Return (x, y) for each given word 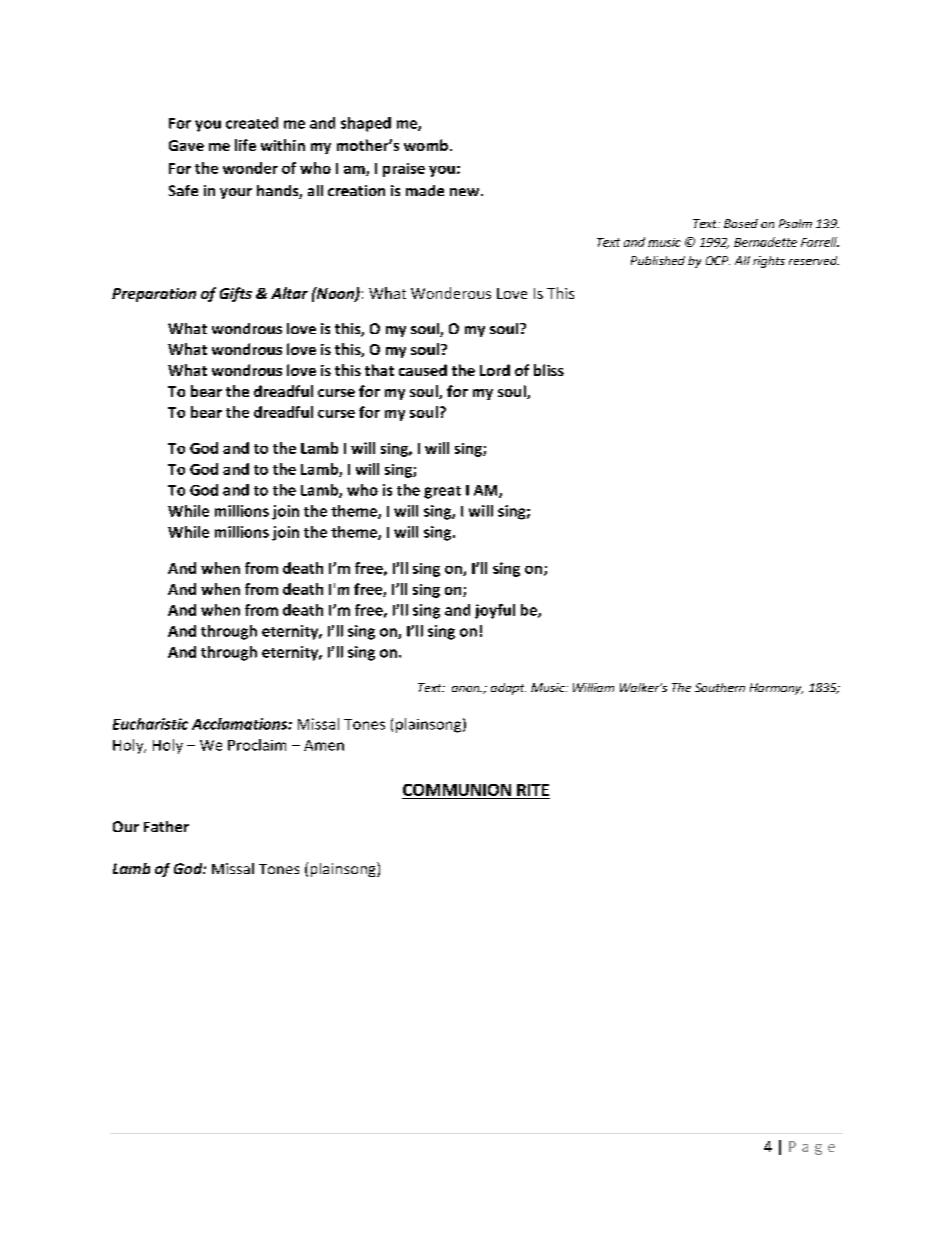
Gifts (236, 294)
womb (426, 145)
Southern (720, 687)
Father (166, 826)
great (442, 492)
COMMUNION (457, 790)
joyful (495, 611)
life (245, 145)
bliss (549, 370)
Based (741, 223)
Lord (495, 370)
